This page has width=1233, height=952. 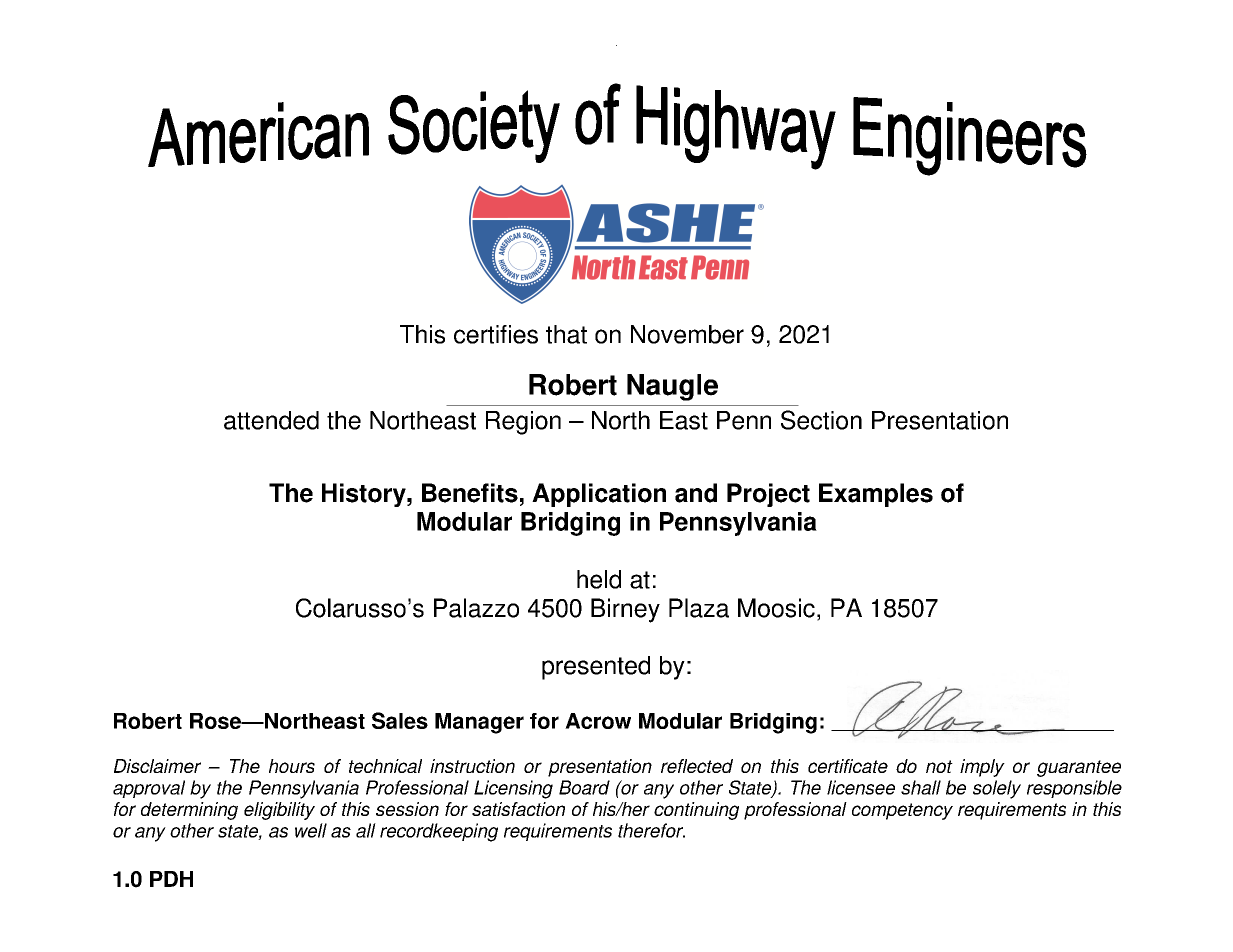 I want to click on that, so click(x=566, y=334).
